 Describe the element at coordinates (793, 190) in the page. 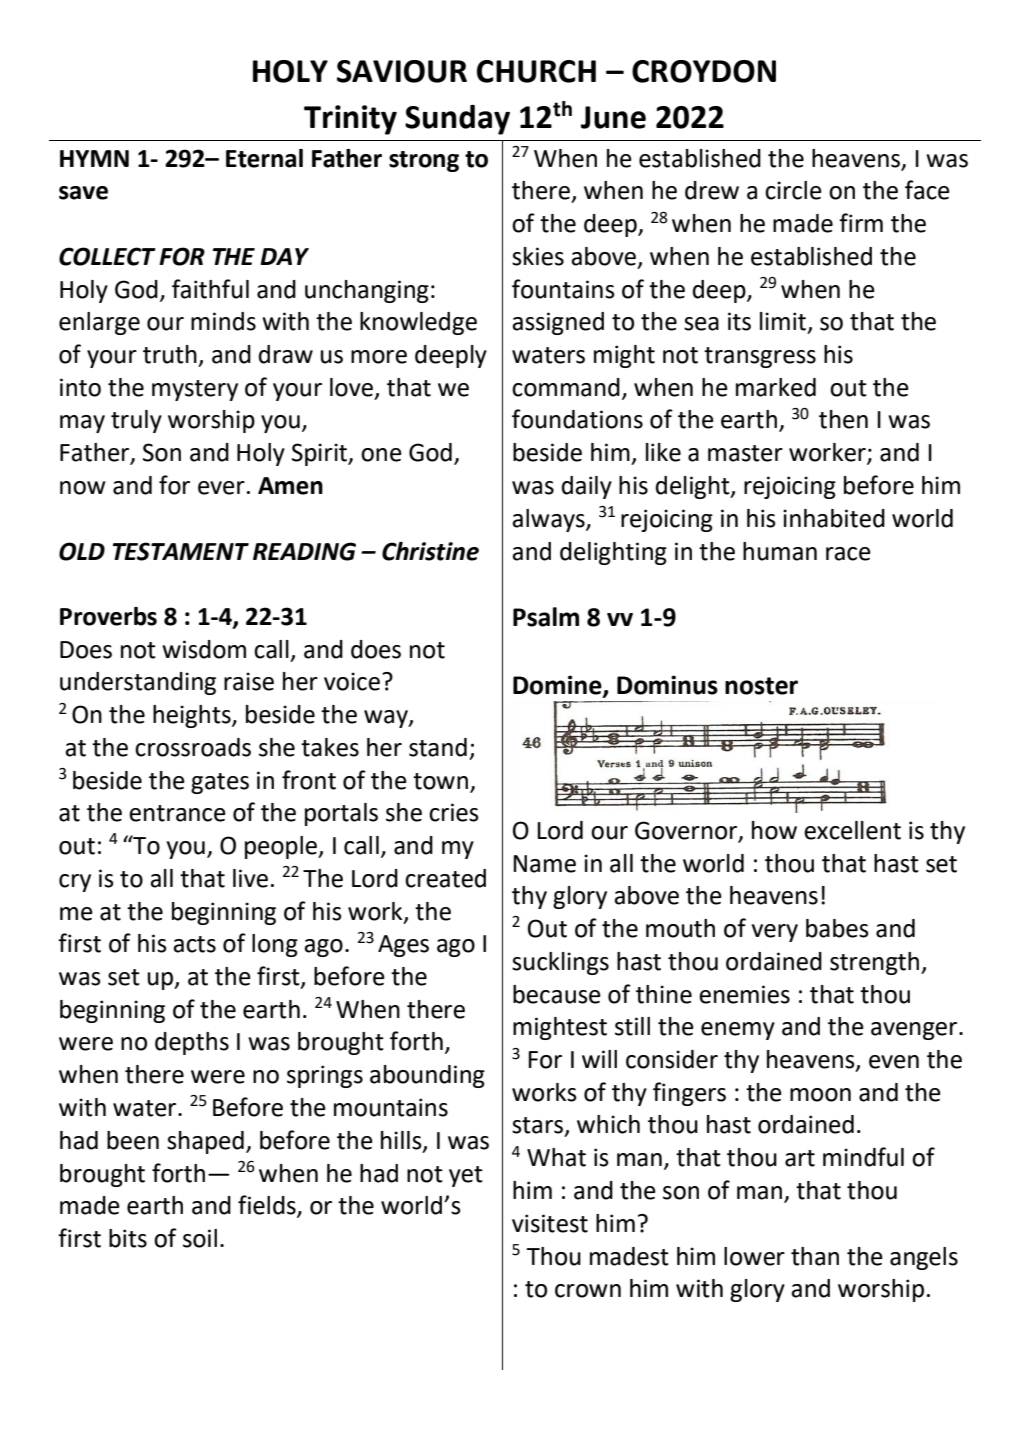

I see `circle` at that location.
